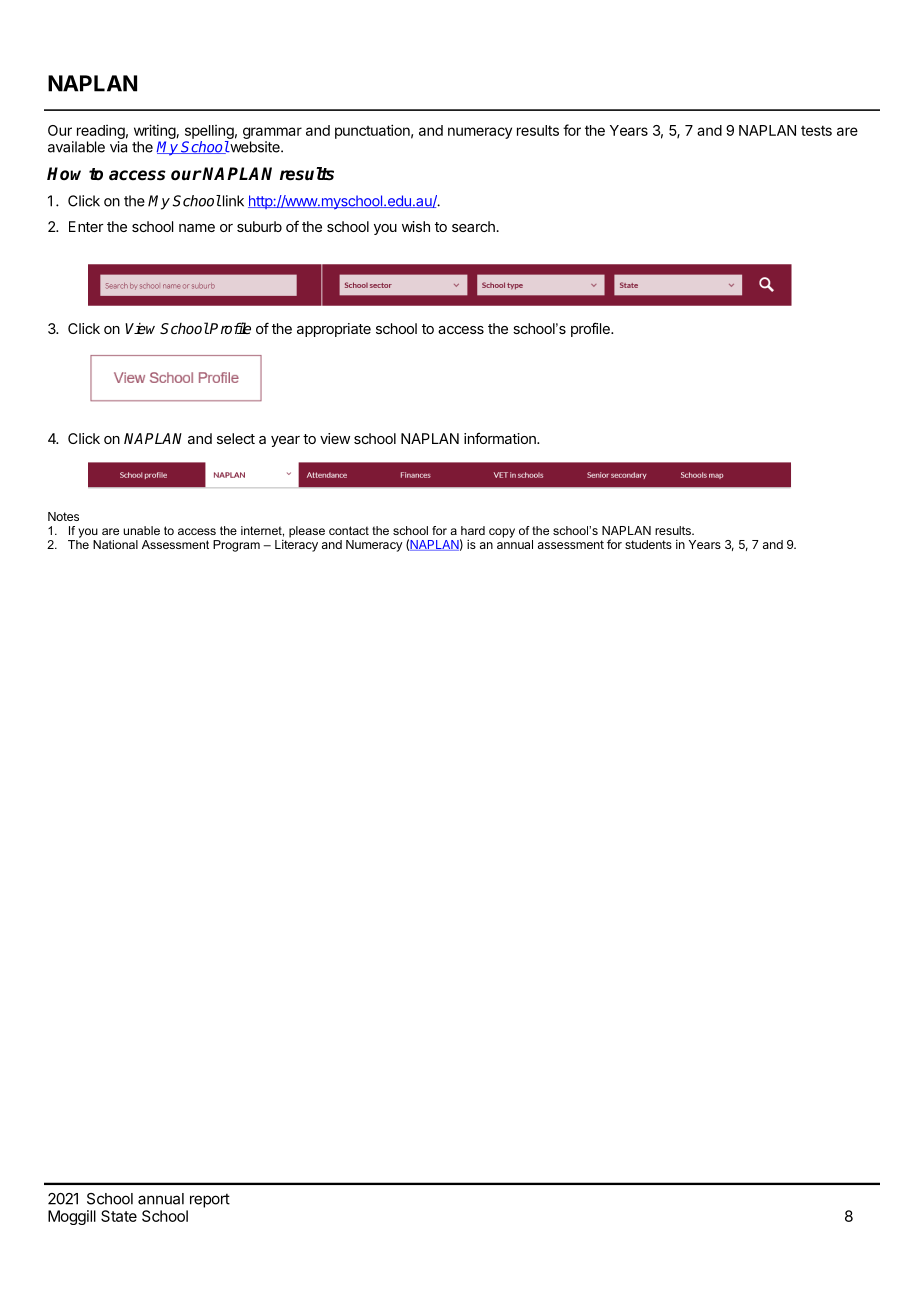 The width and height of the page is (924, 1308). I want to click on wish, so click(416, 226).
